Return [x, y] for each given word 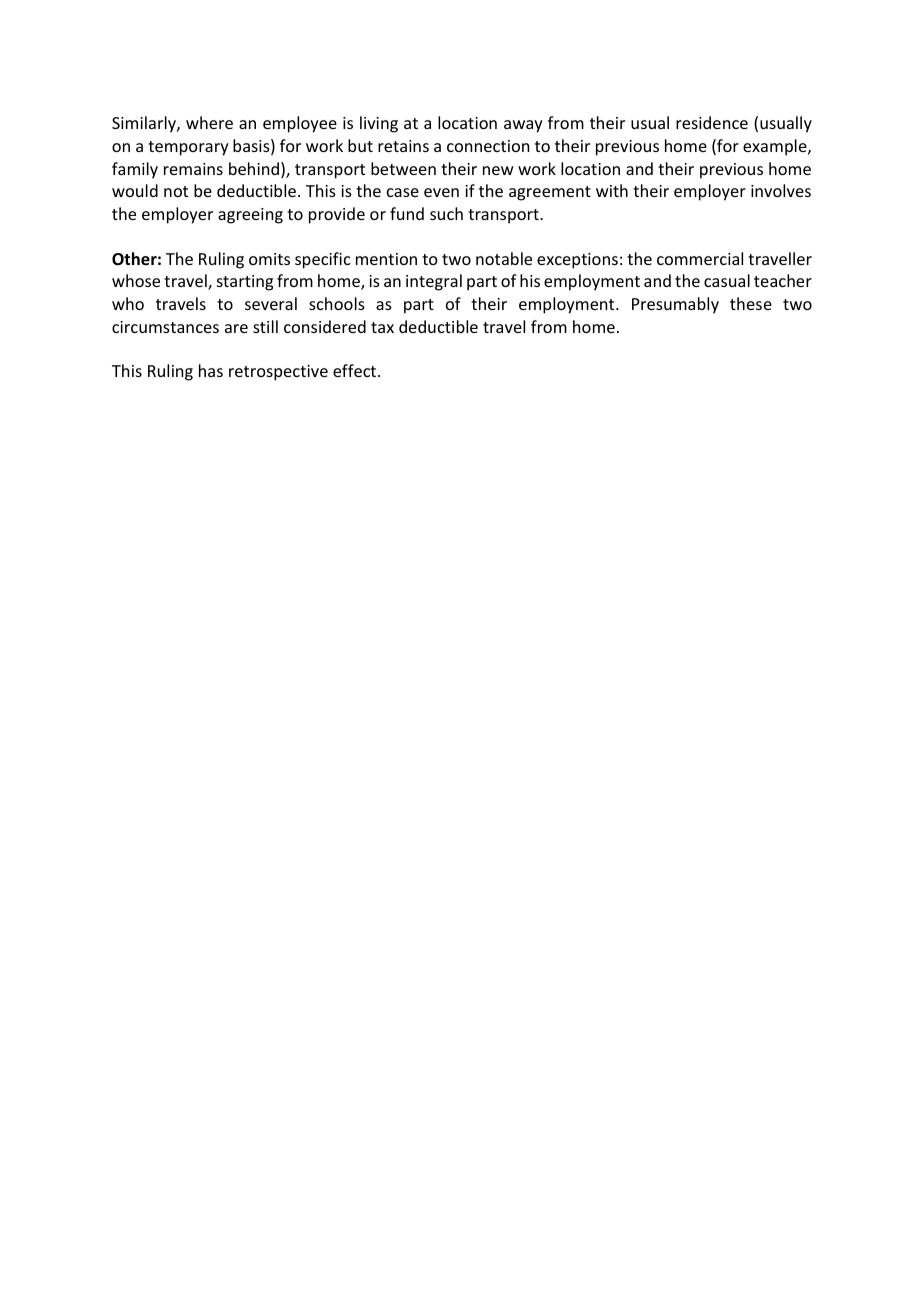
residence [712, 122]
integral [434, 282]
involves [781, 190]
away [523, 126]
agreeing [250, 216]
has [211, 370]
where [209, 122]
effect [356, 370]
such [446, 213]
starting [245, 283]
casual [727, 280]
